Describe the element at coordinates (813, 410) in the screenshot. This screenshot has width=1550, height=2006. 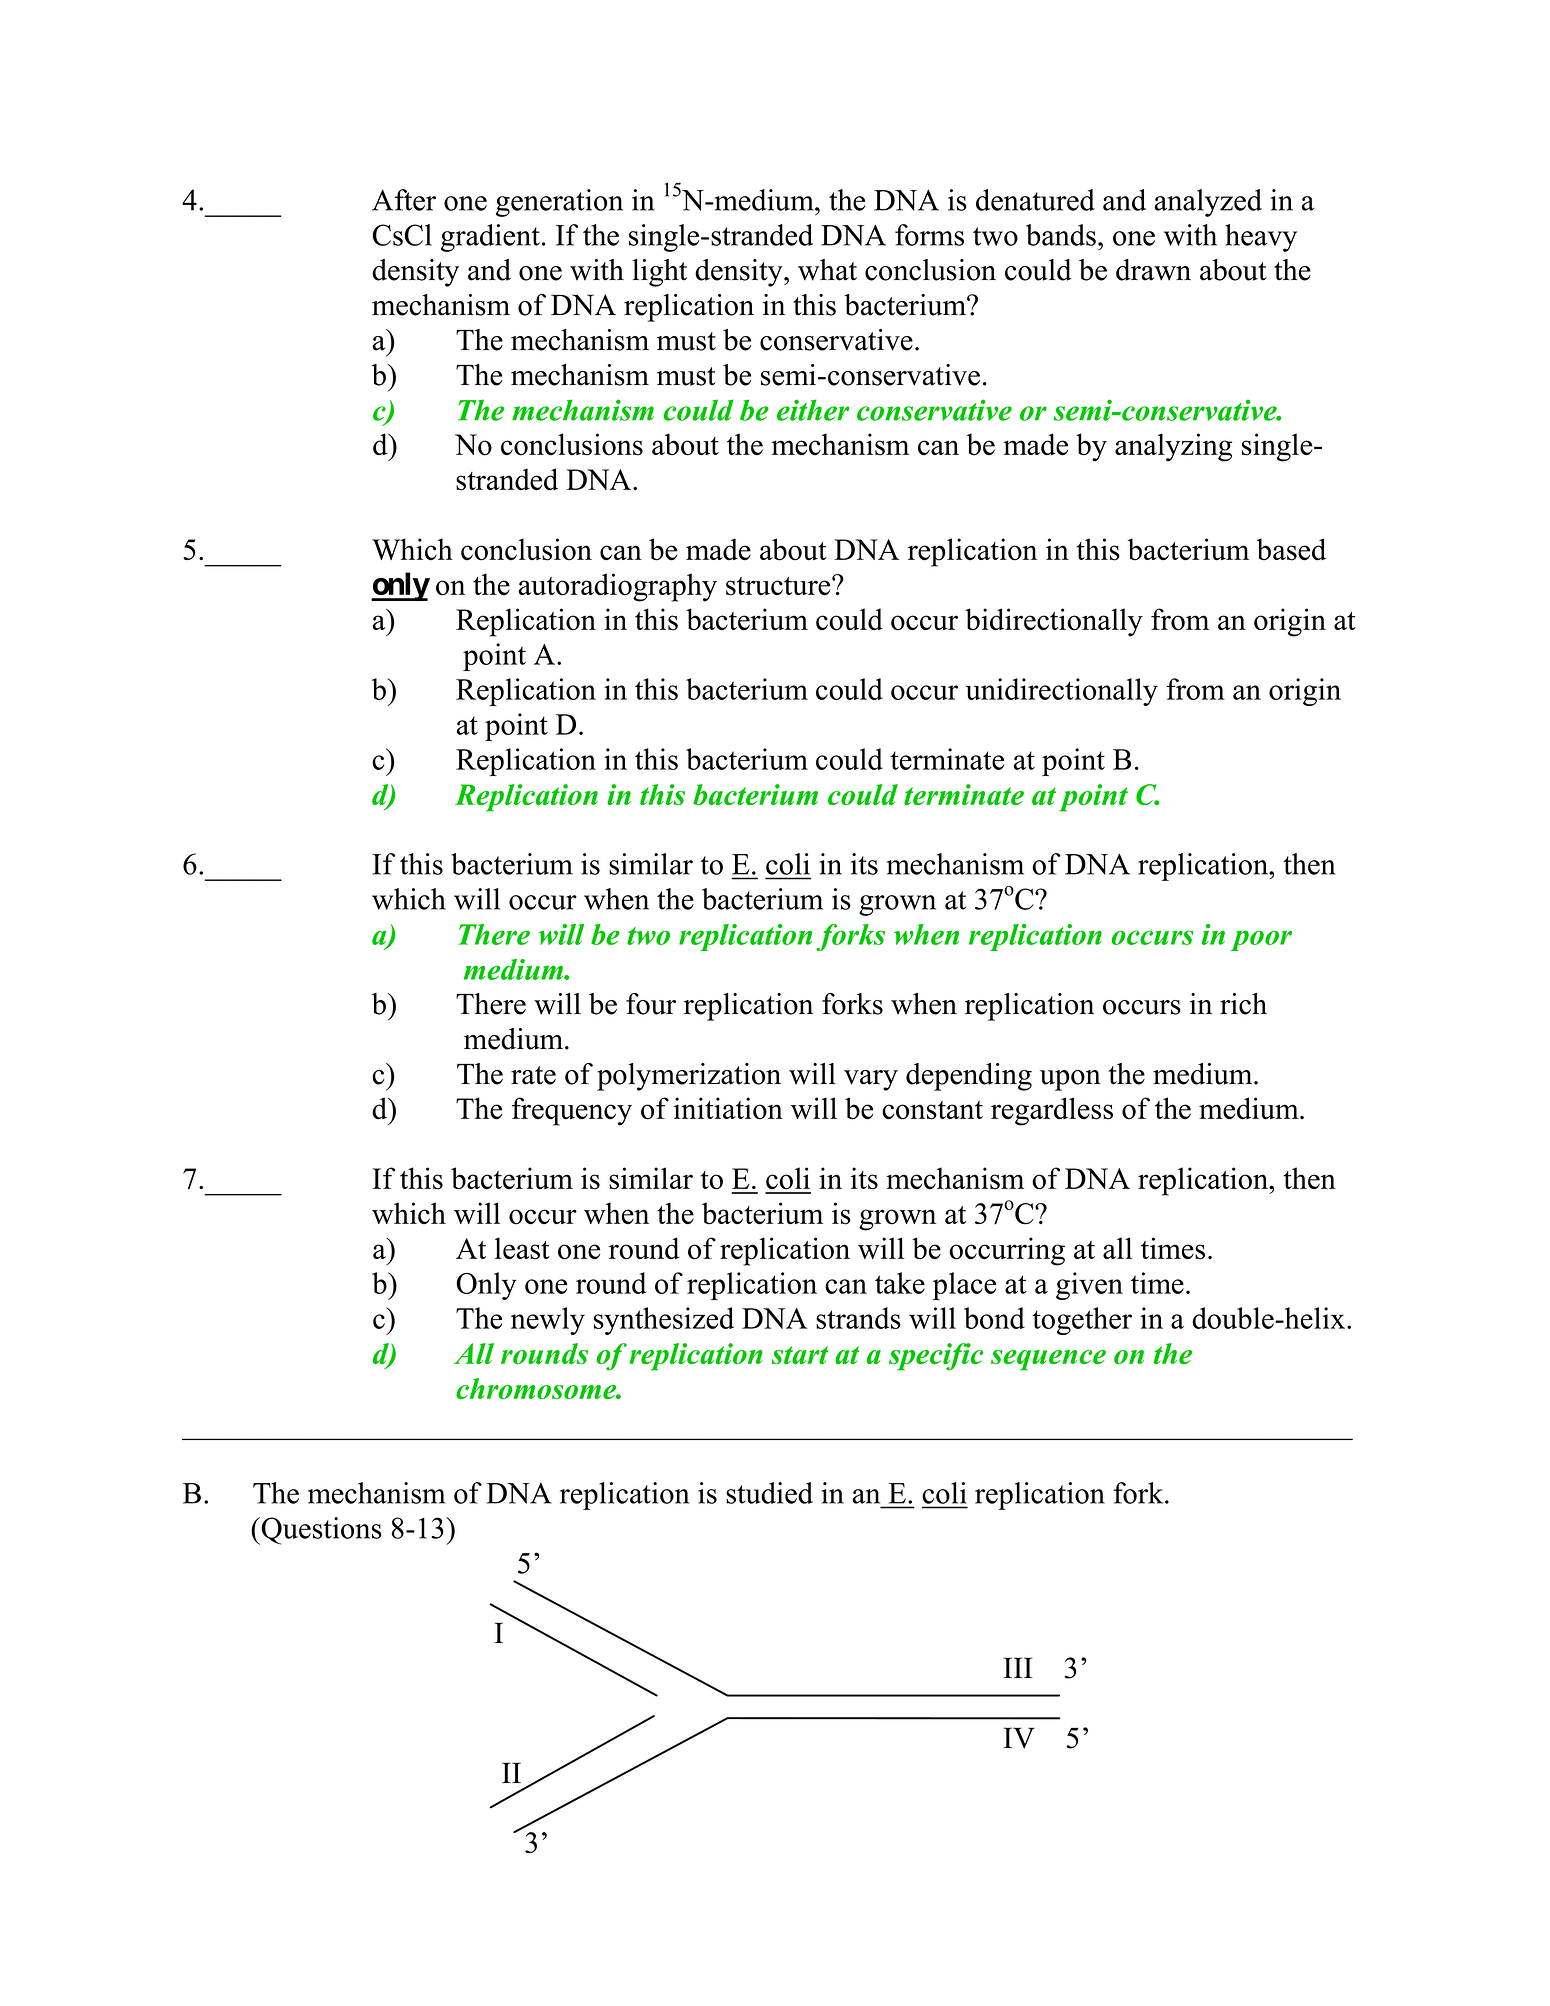
I see `either` at that location.
